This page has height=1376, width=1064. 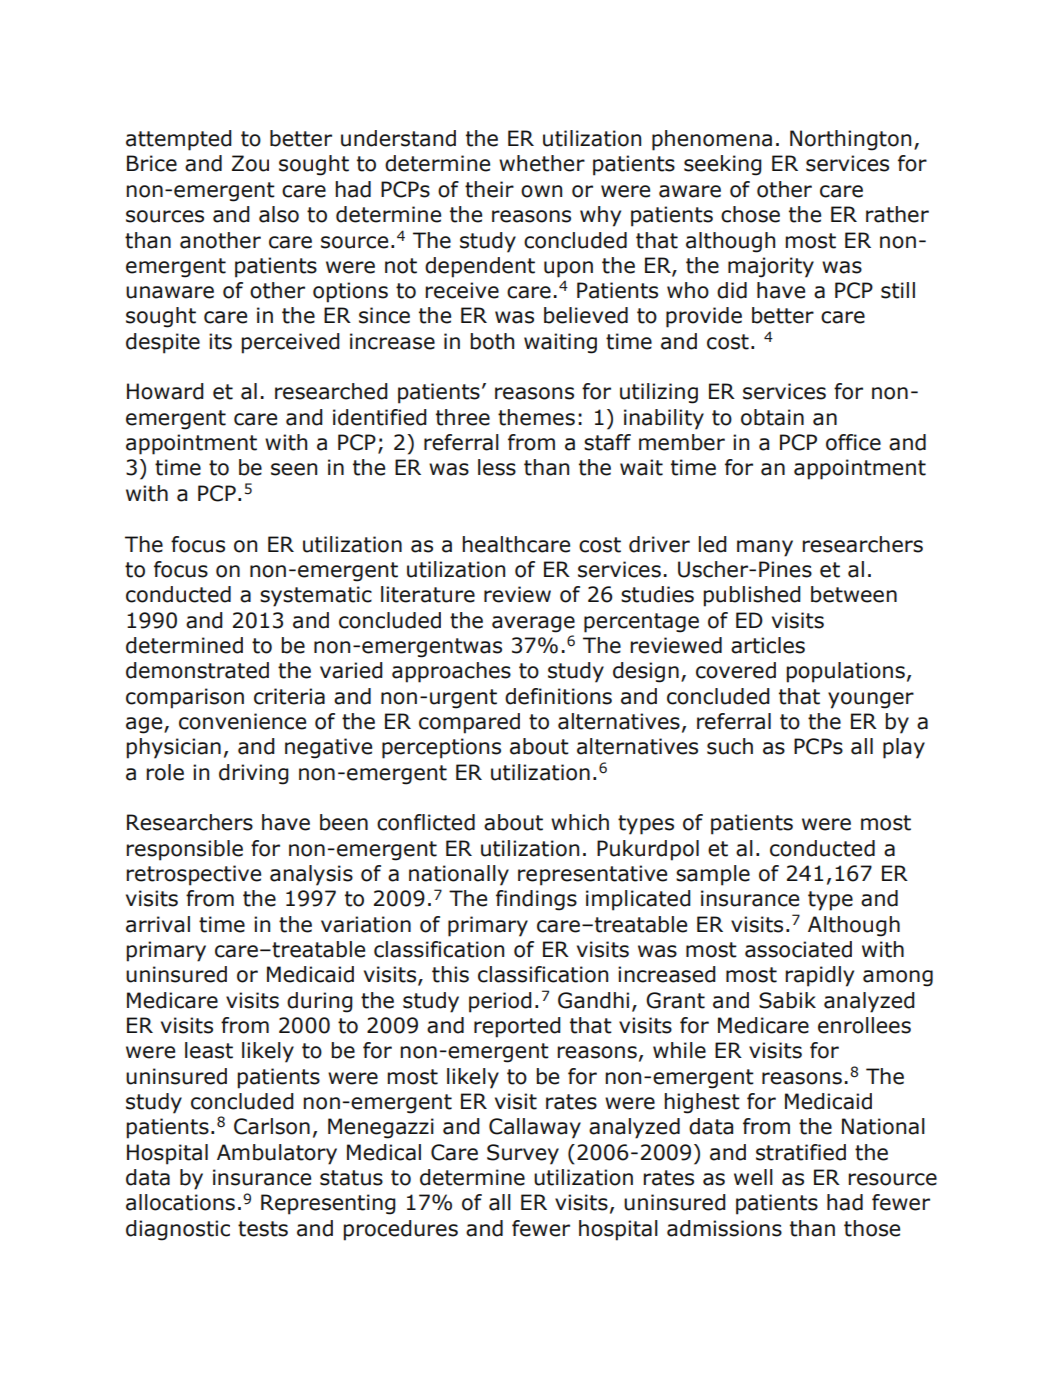 What do you see at coordinates (772, 417) in the page?
I see `obtain` at bounding box center [772, 417].
